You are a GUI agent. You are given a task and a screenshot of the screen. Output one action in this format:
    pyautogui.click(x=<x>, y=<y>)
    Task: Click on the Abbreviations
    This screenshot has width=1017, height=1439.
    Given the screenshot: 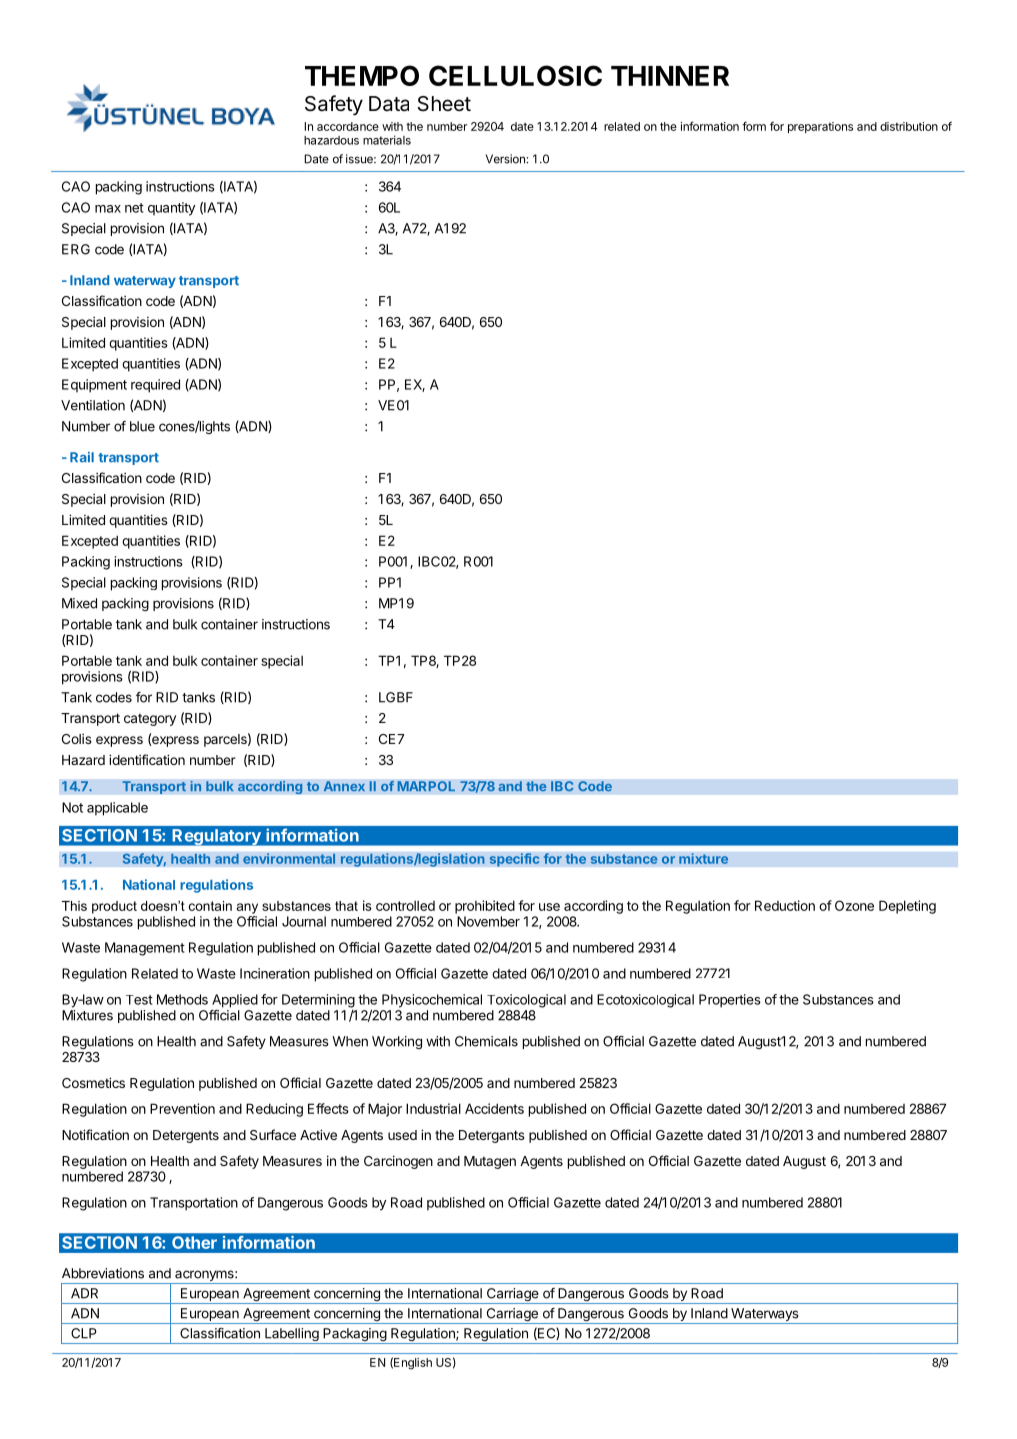 What is the action you would take?
    pyautogui.click(x=103, y=1273)
